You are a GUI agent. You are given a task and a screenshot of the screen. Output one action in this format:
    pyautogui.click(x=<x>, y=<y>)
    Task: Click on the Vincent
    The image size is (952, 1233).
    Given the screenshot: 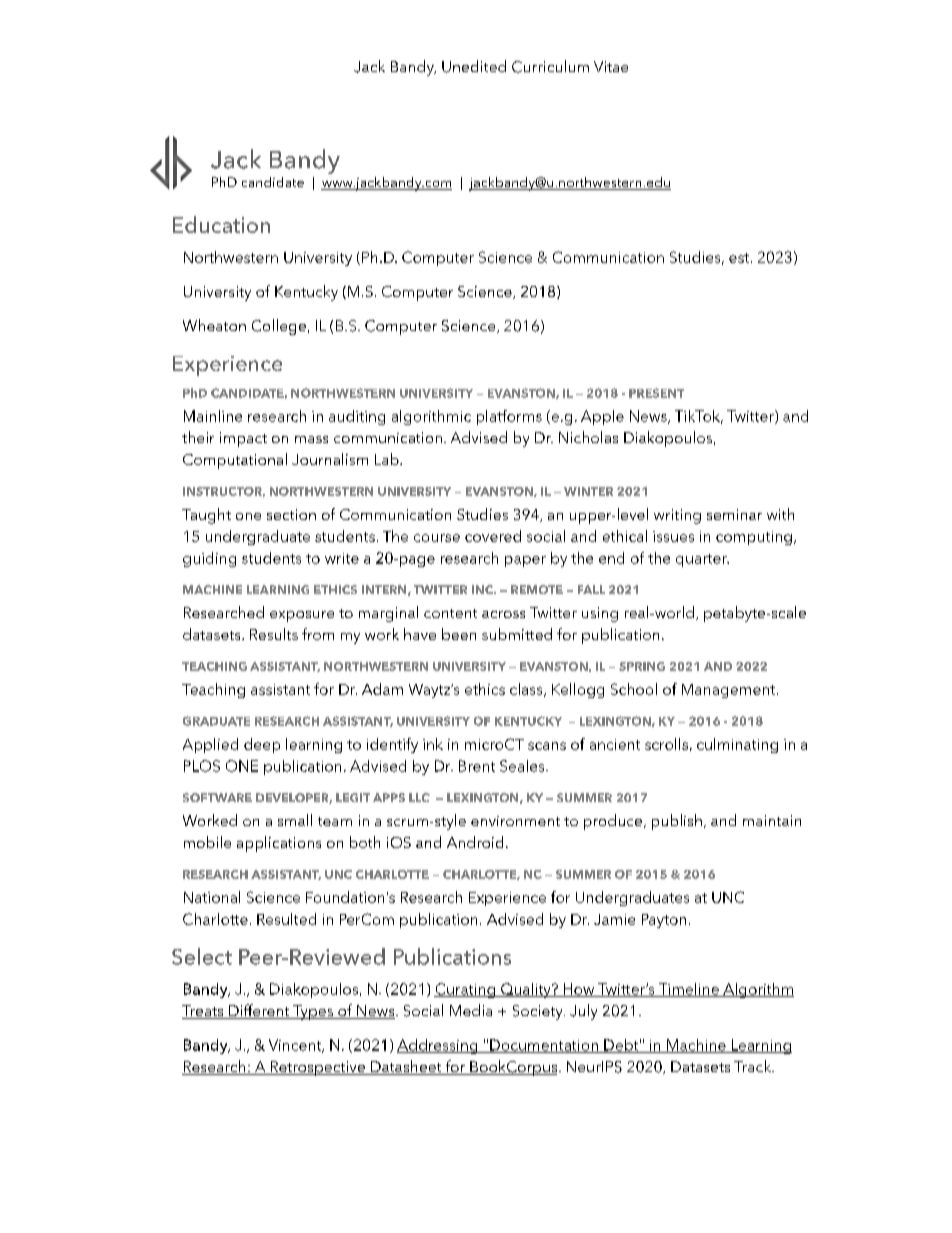 What is the action you would take?
    pyautogui.click(x=296, y=1046)
